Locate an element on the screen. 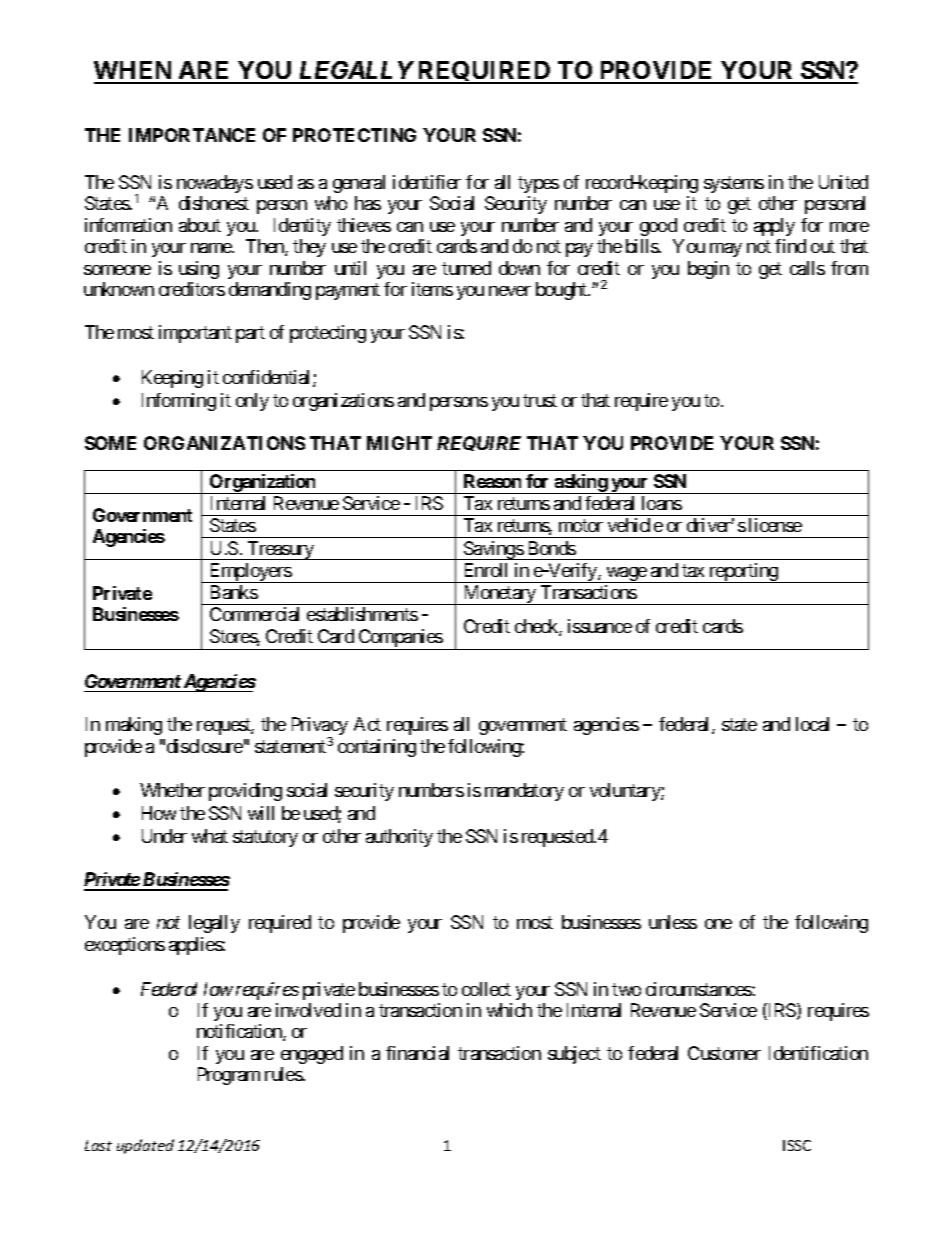 This screenshot has width=952, height=1233. updated is located at coordinates (145, 1146).
